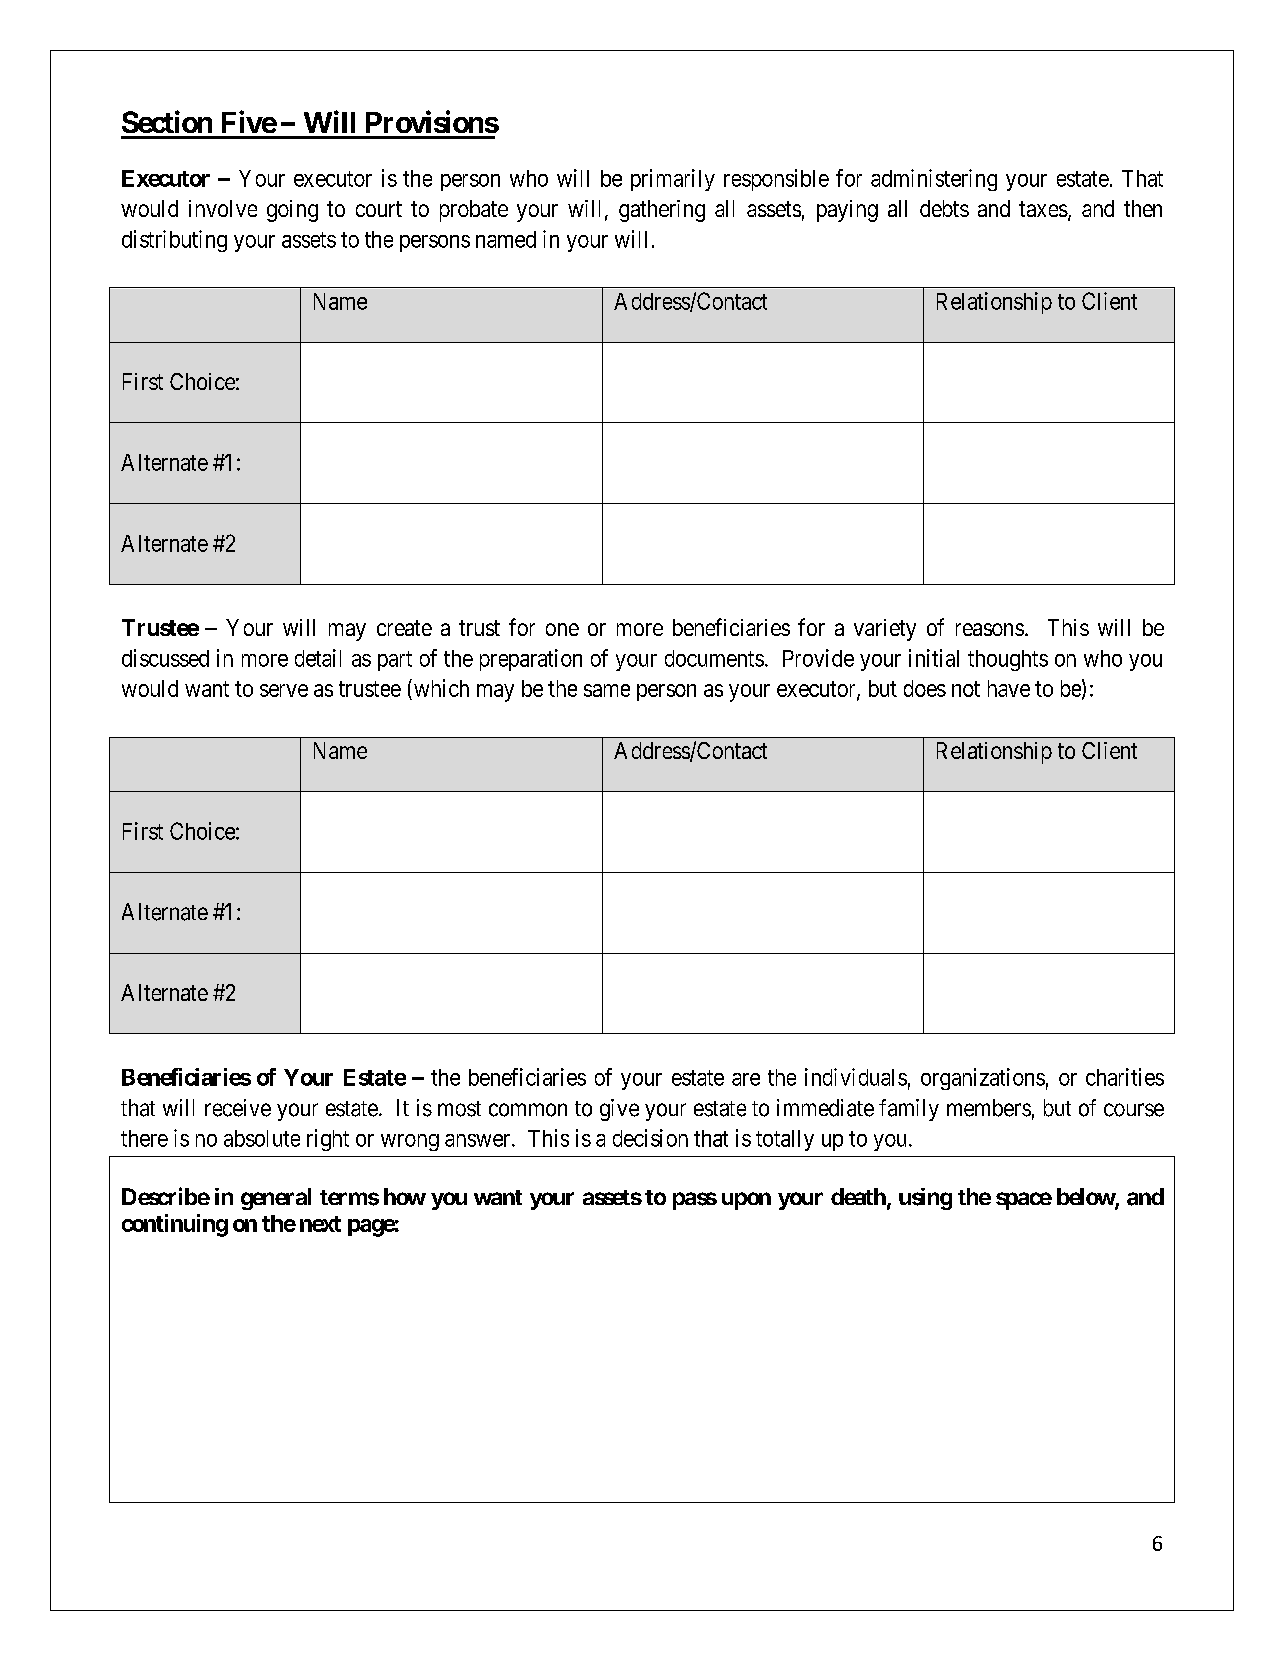 This page has height=1661, width=1284. Describe the element at coordinates (662, 211) in the page. I see `gathering` at that location.
